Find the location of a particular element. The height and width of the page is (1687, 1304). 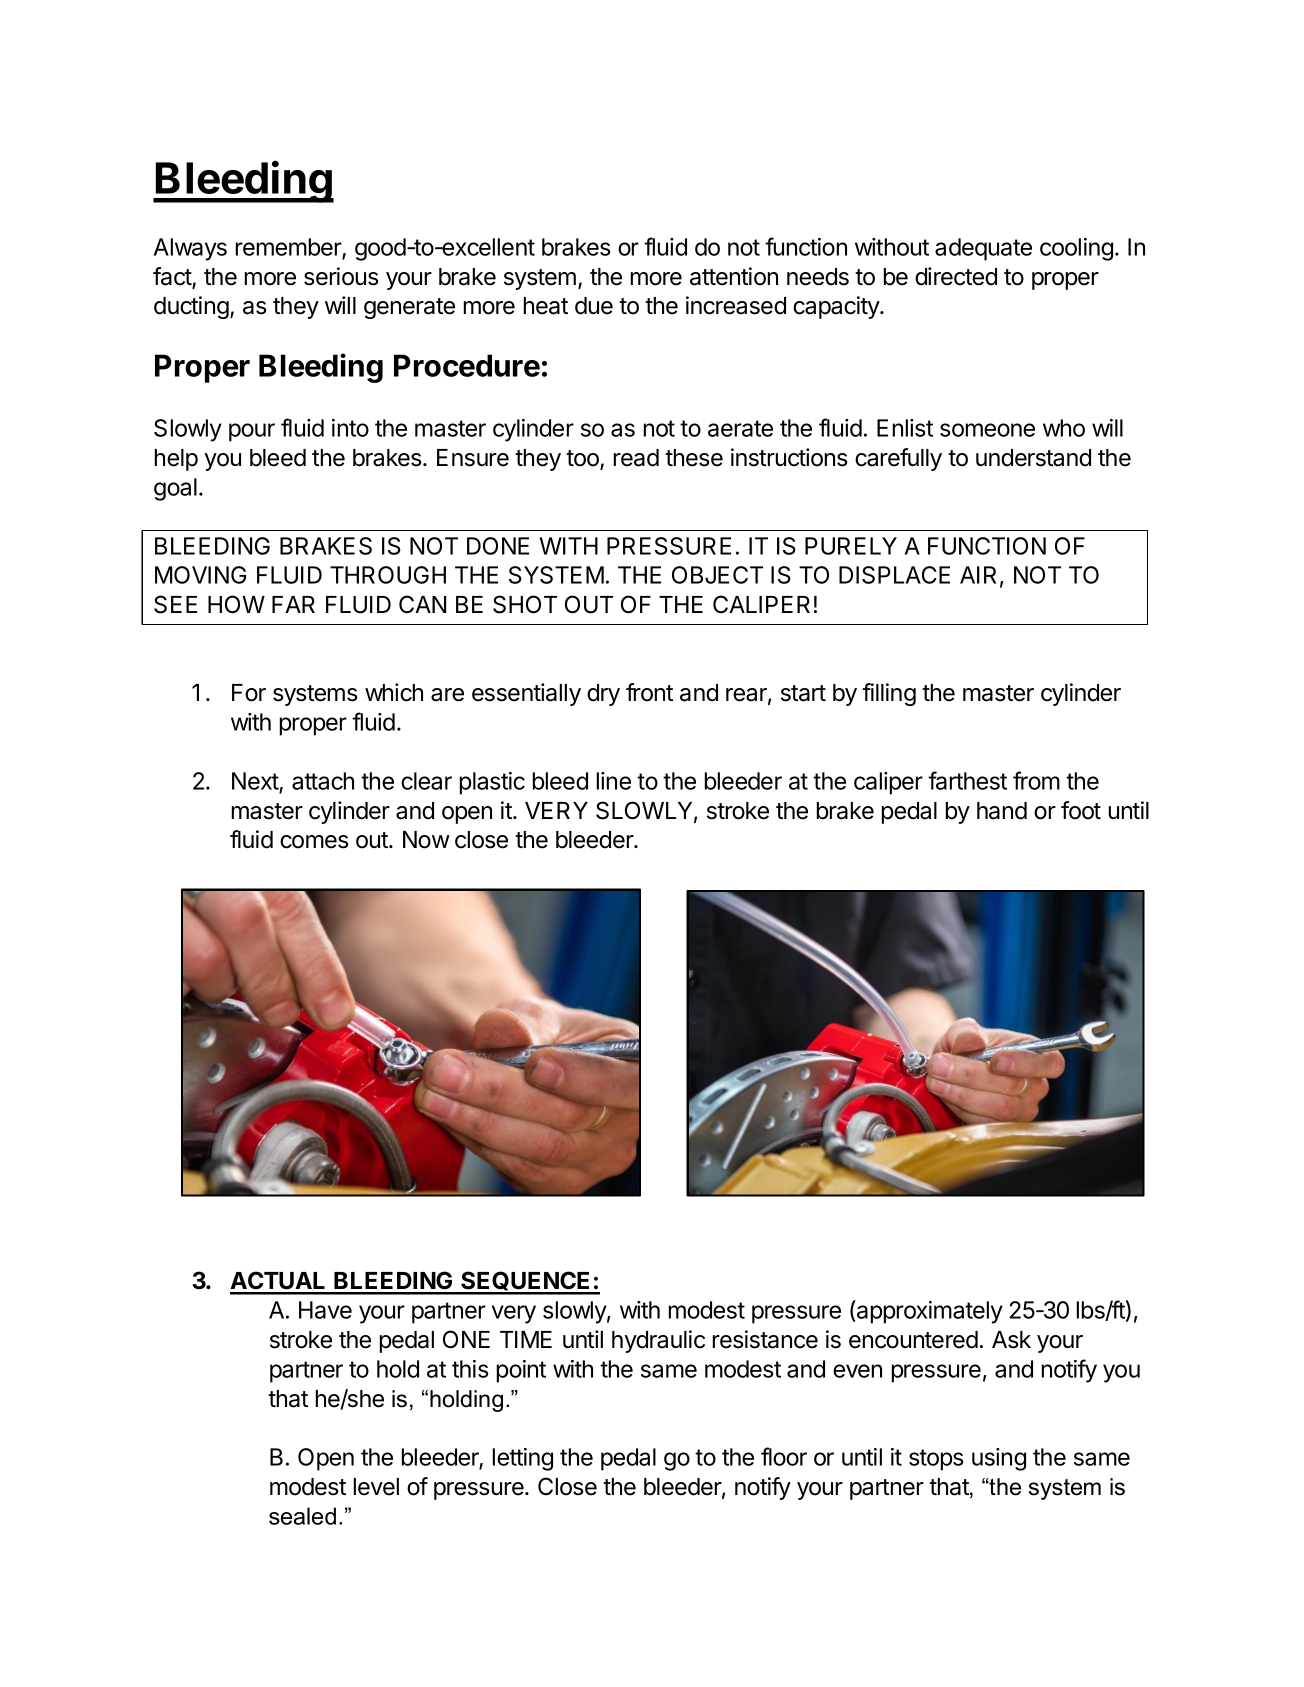

sealed is located at coordinates (302, 1516).
